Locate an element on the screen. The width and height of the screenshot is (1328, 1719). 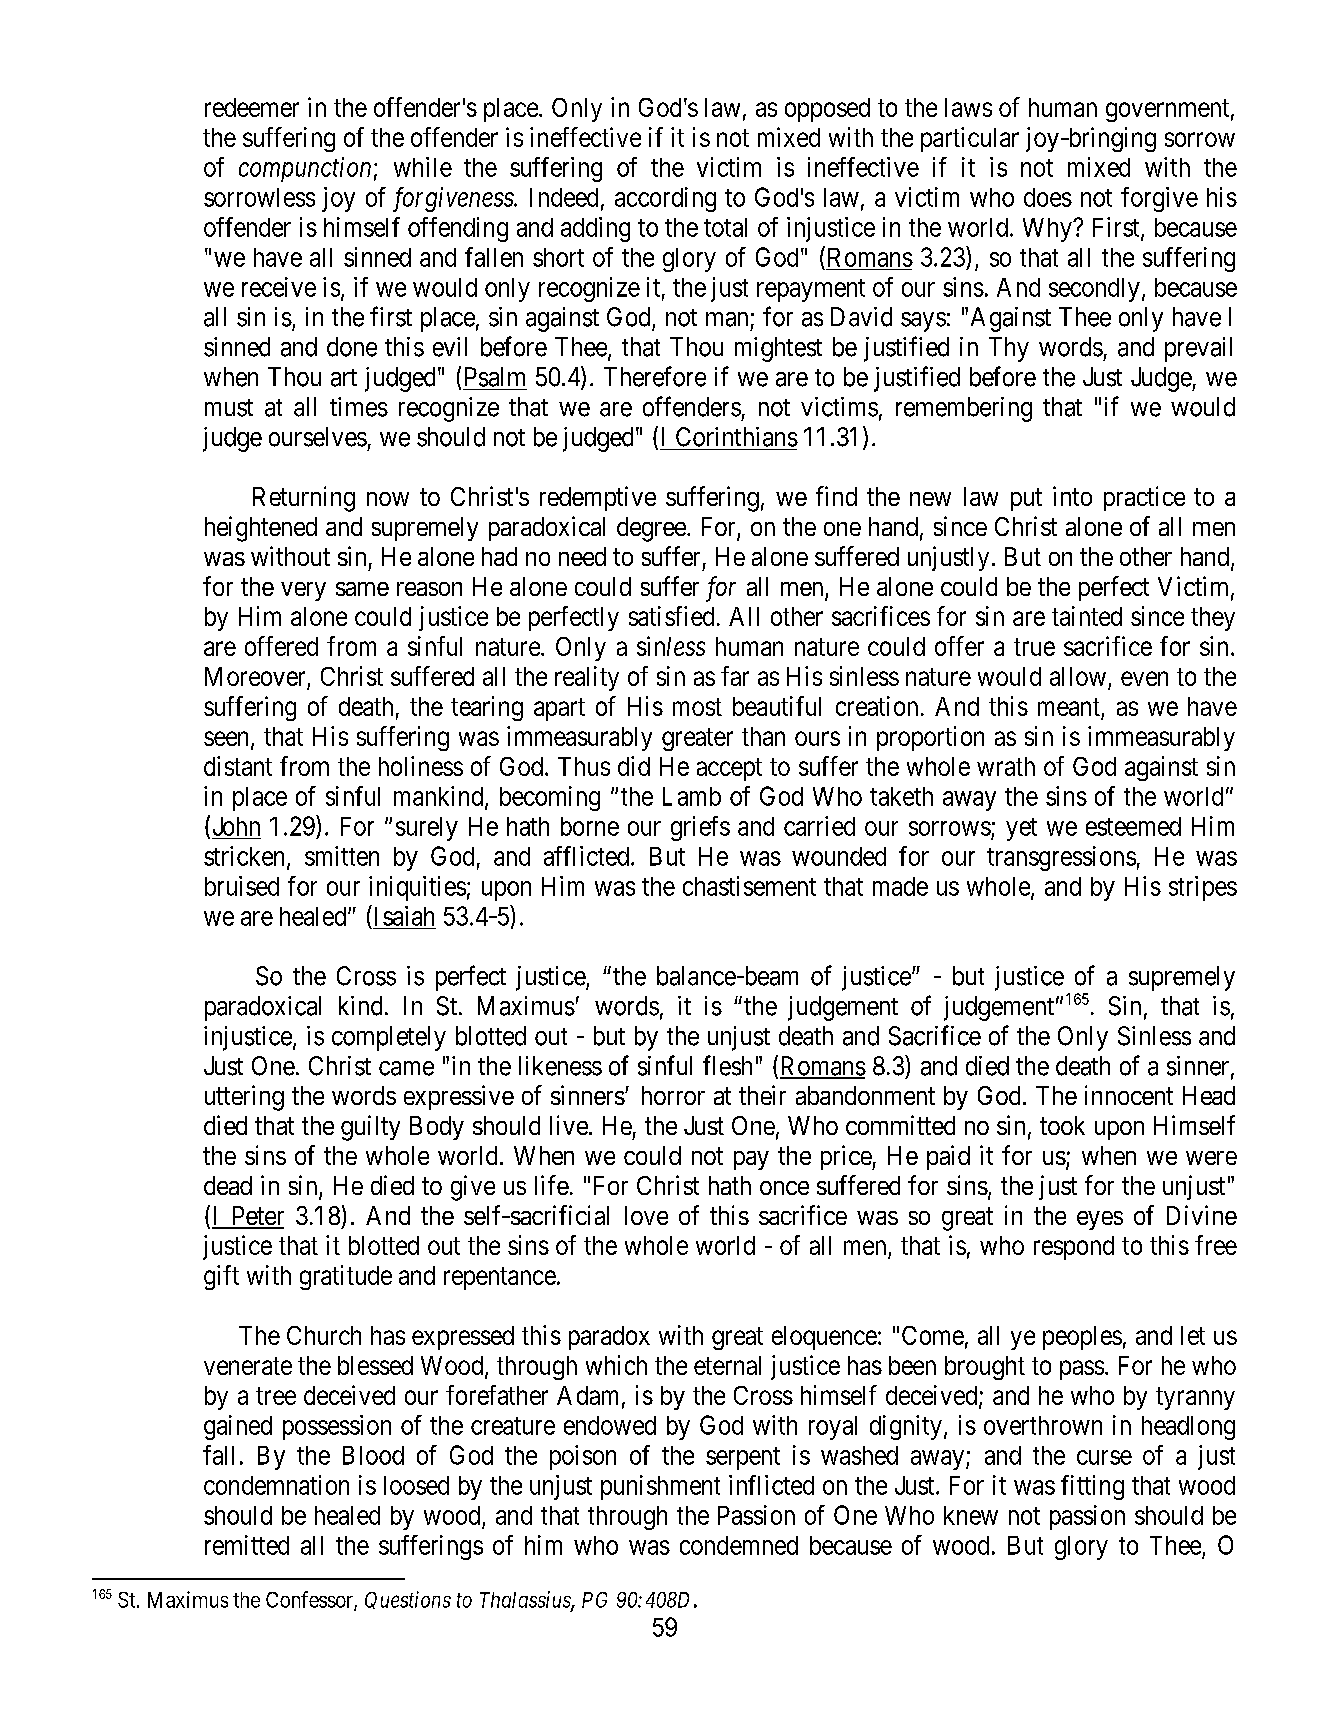
does is located at coordinates (1048, 197).
